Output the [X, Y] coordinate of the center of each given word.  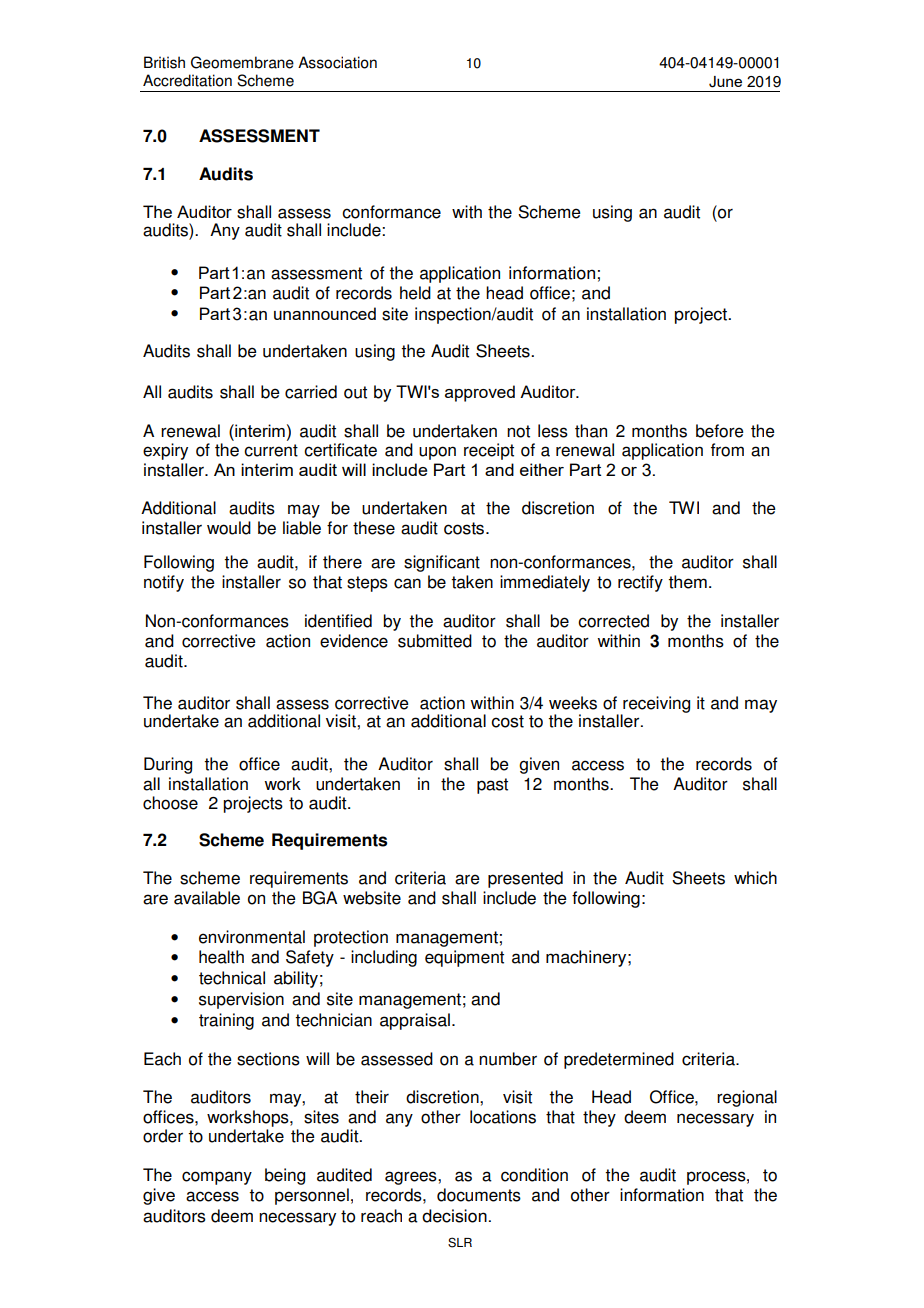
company [217, 1178]
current [271, 450]
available [207, 898]
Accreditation [187, 80]
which [755, 878]
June [725, 82]
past [492, 786]
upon [437, 453]
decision [454, 1216]
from [727, 450]
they [599, 1118]
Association [337, 62]
